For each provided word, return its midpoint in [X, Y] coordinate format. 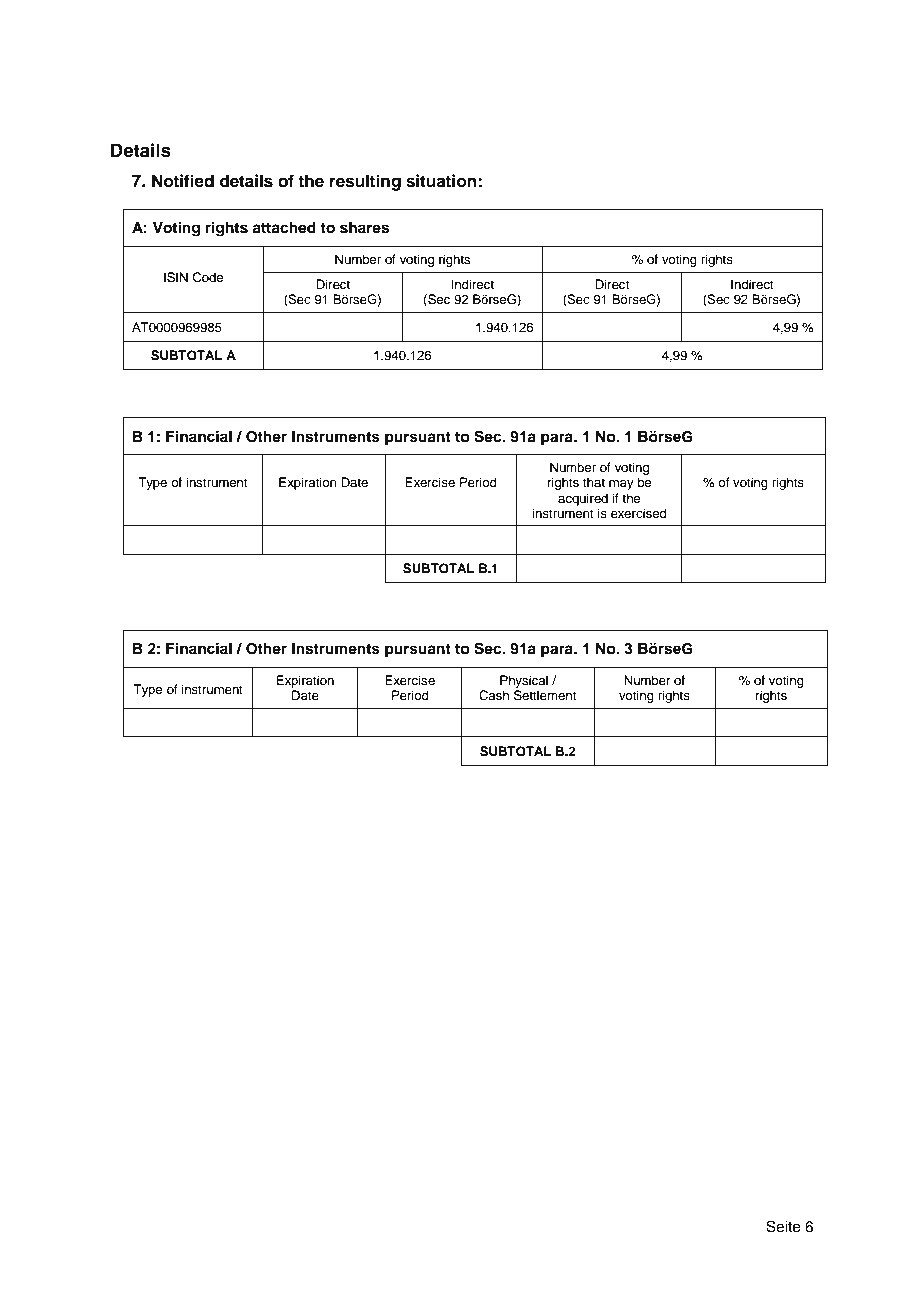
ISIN [176, 277]
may [621, 485]
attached [284, 228]
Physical [524, 681]
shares [364, 228]
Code [208, 277]
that [594, 482]
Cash [494, 695]
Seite [783, 1226]
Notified [183, 181]
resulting [365, 182]
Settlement [545, 695]
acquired [583, 499]
